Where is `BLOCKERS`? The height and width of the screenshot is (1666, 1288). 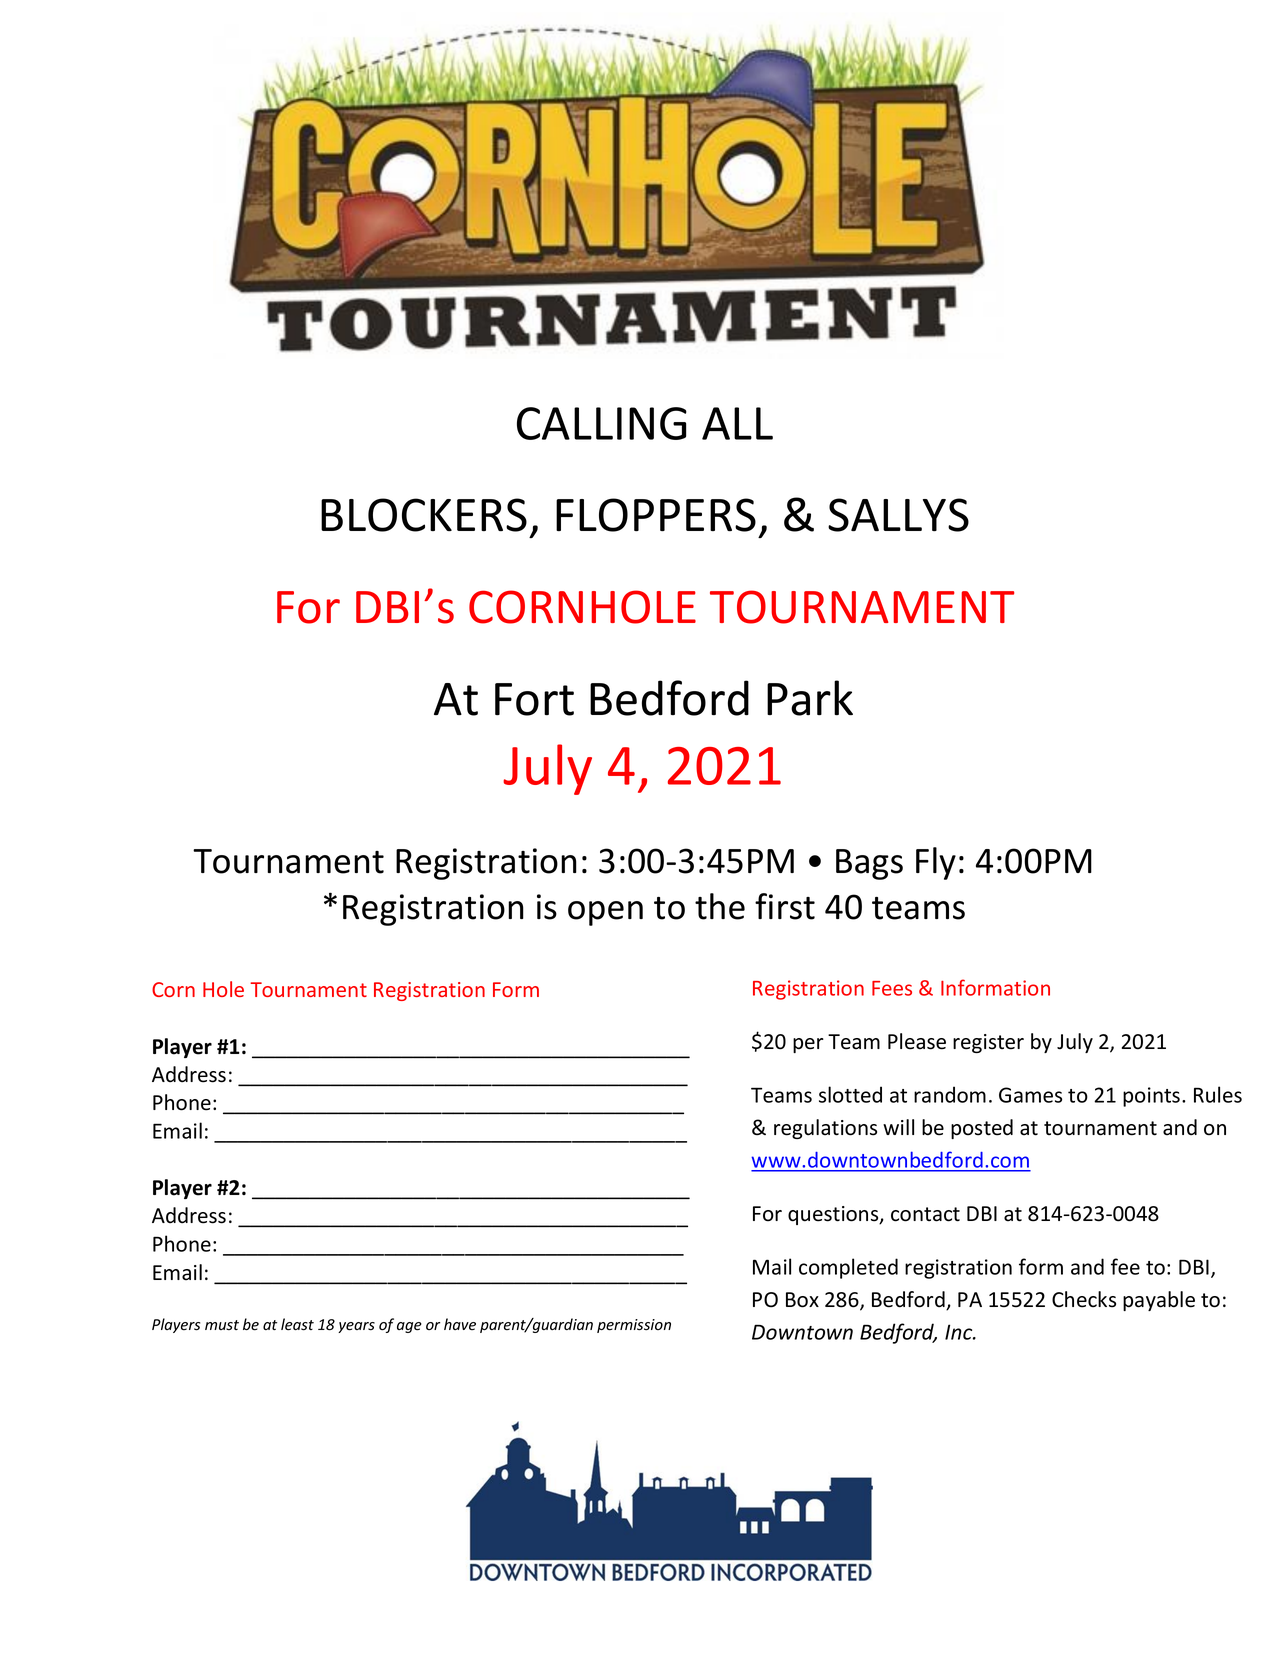 BLOCKERS is located at coordinates (424, 515).
